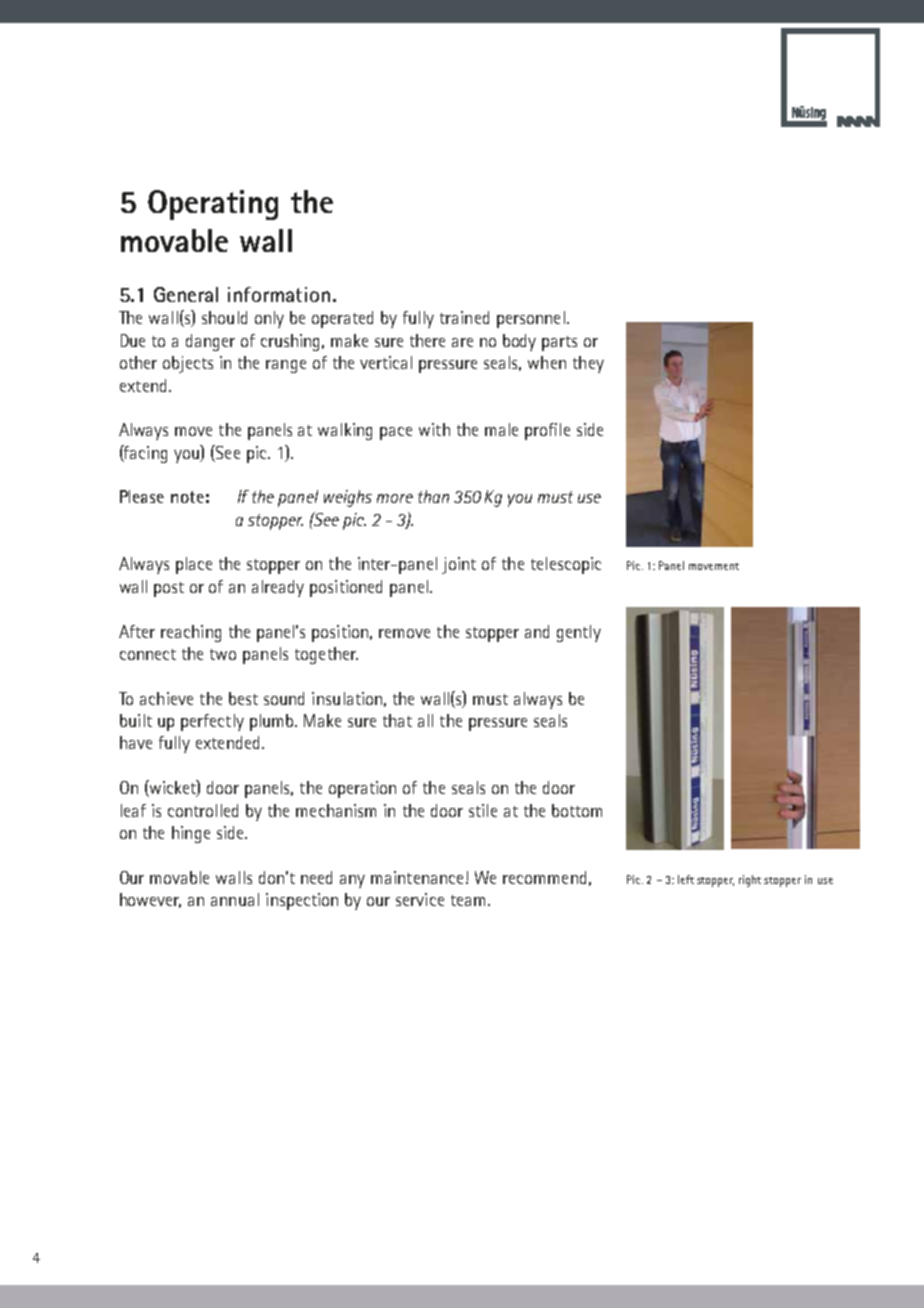 The image size is (924, 1308). What do you see at coordinates (566, 565) in the screenshot?
I see `telescopic` at bounding box center [566, 565].
